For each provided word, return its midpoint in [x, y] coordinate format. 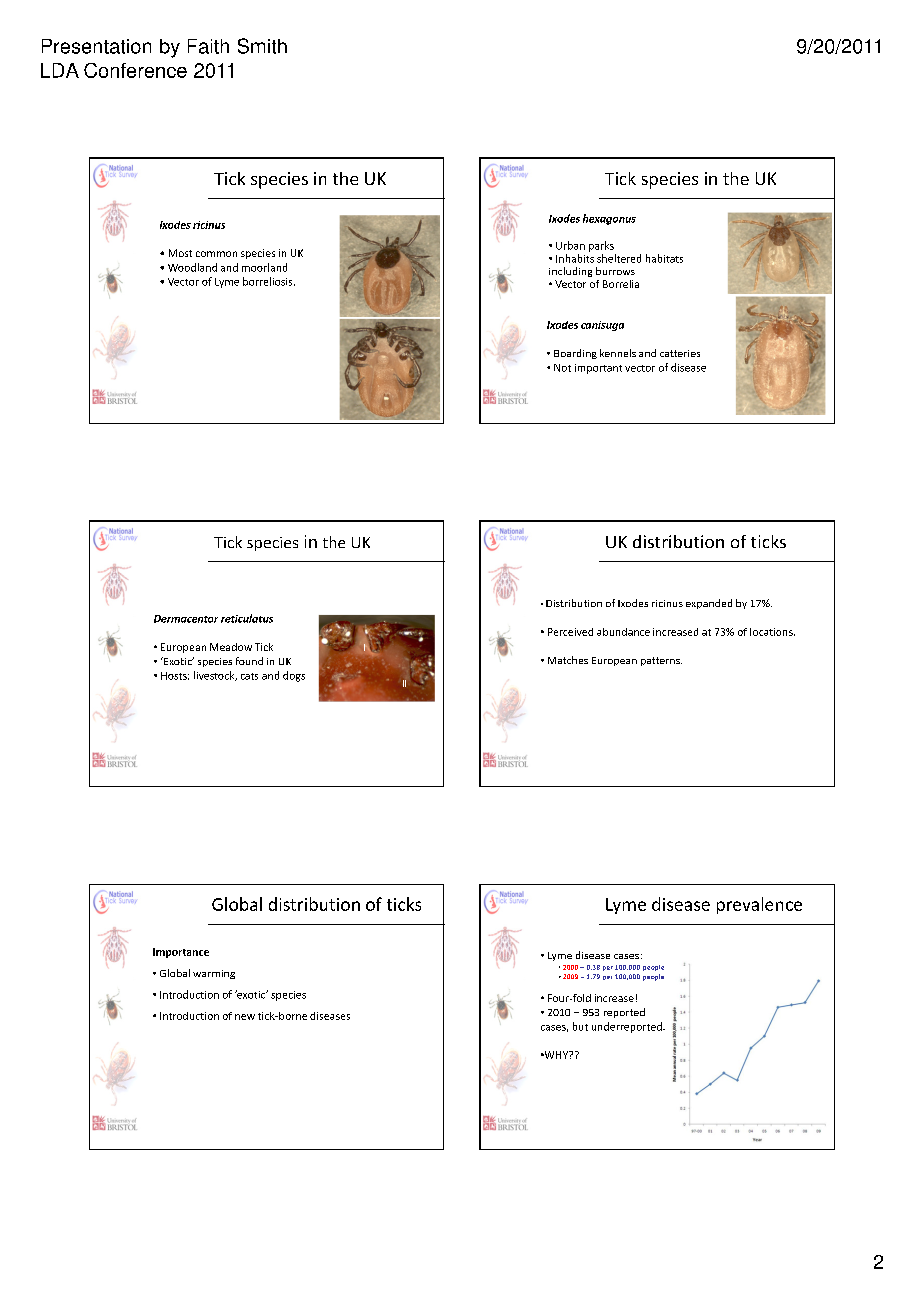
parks [601, 246]
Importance [181, 953]
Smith [262, 46]
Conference [135, 70]
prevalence [759, 905]
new [245, 1017]
